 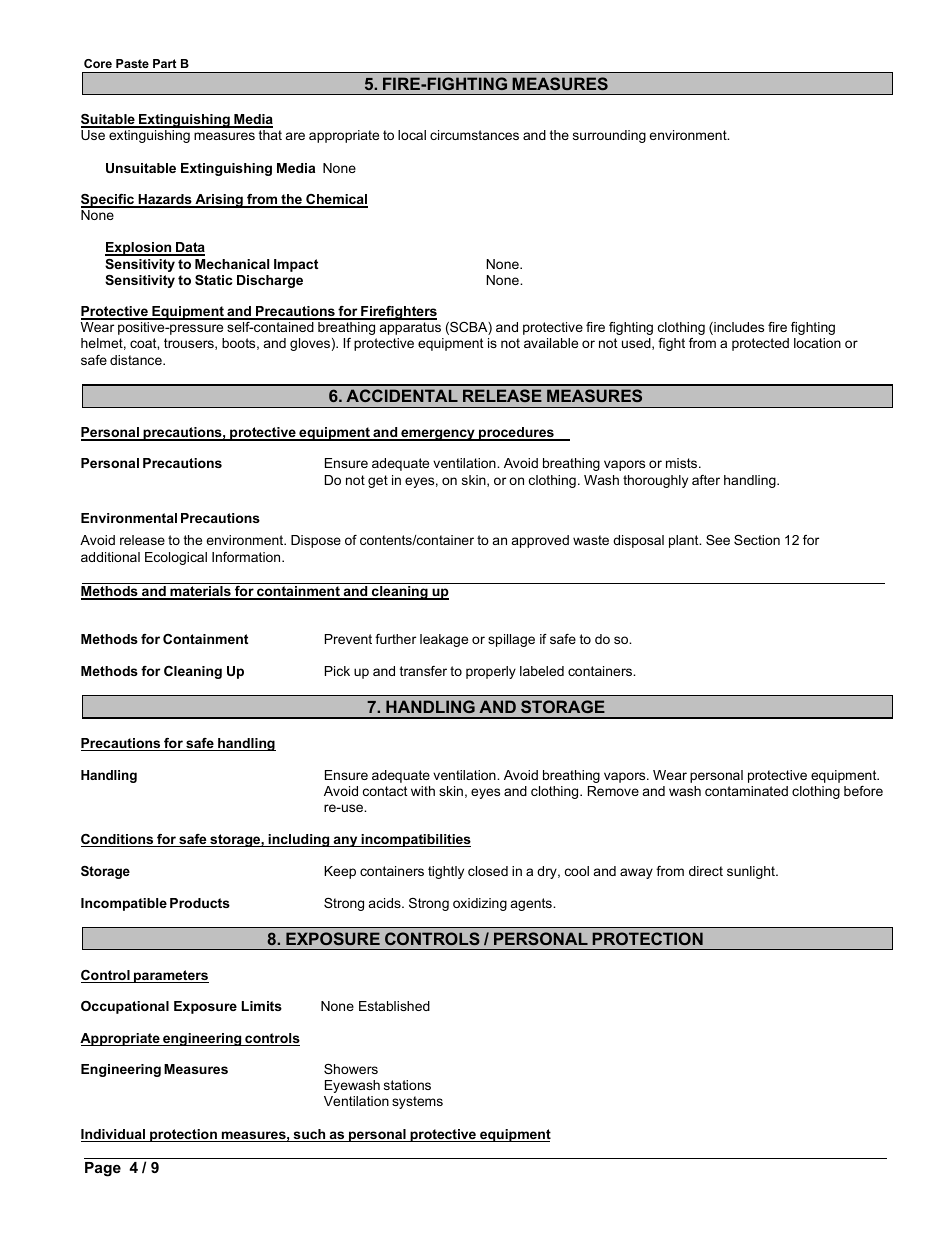 What do you see at coordinates (417, 1102) in the screenshot?
I see `systems` at bounding box center [417, 1102].
